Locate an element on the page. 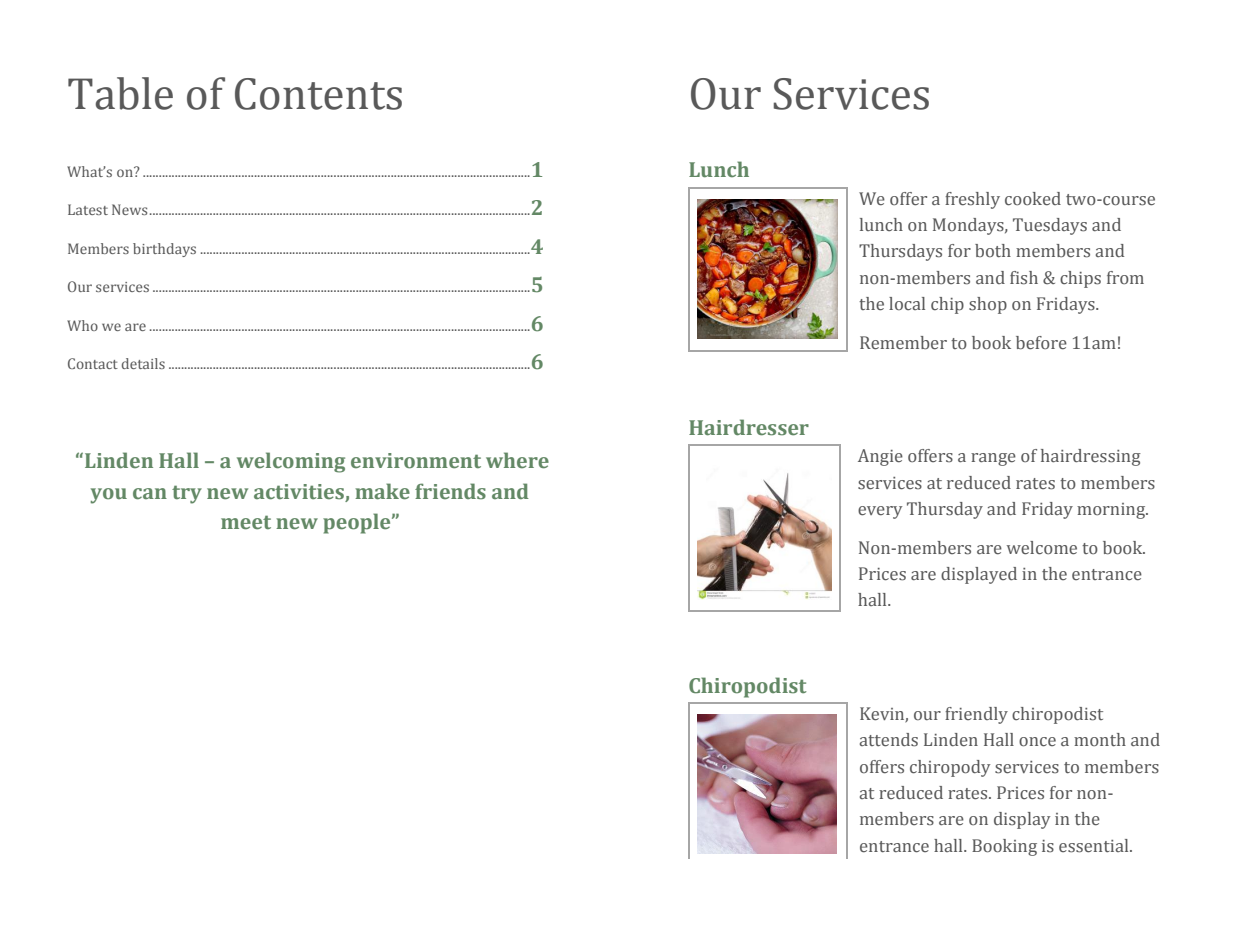  friendly is located at coordinates (976, 715).
